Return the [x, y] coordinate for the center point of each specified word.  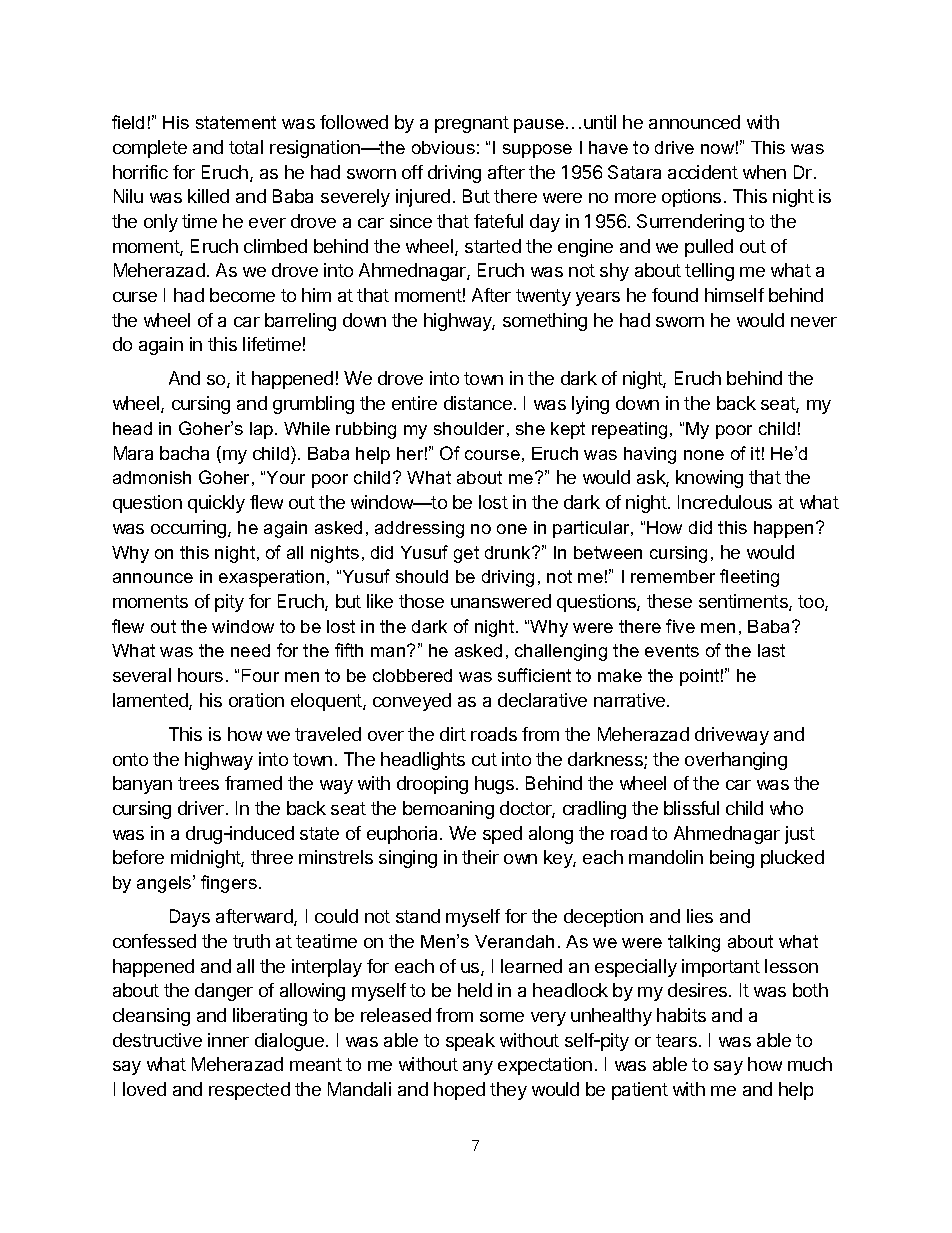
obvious [443, 147]
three [272, 857]
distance [478, 403]
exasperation [271, 578]
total [246, 147]
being [732, 859]
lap [263, 430]
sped [502, 835]
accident [703, 172]
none [704, 455]
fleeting [749, 578]
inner [228, 1040]
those [421, 601]
